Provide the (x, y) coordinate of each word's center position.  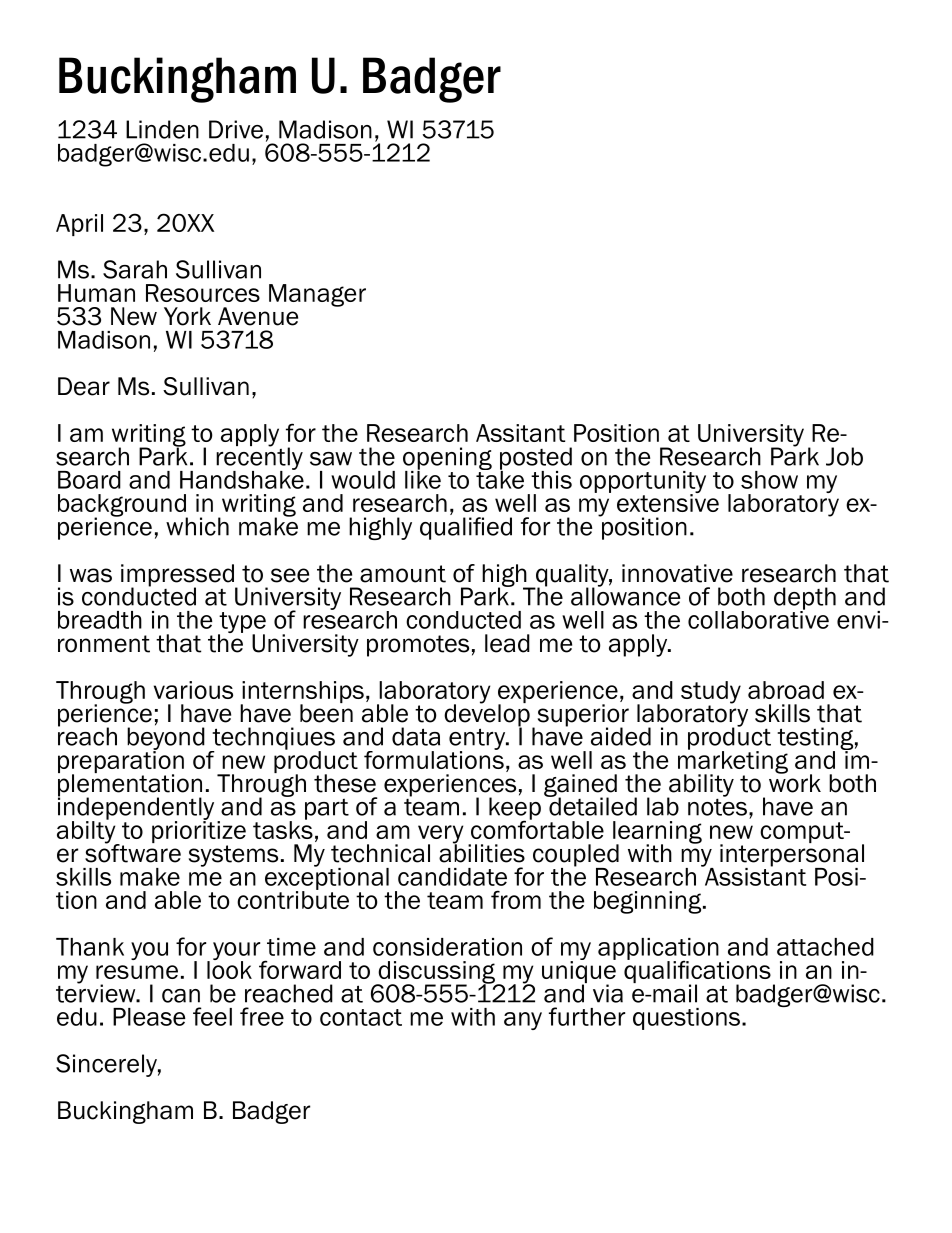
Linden (162, 129)
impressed (178, 576)
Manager (317, 295)
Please (149, 1017)
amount (403, 574)
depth (805, 599)
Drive (236, 129)
